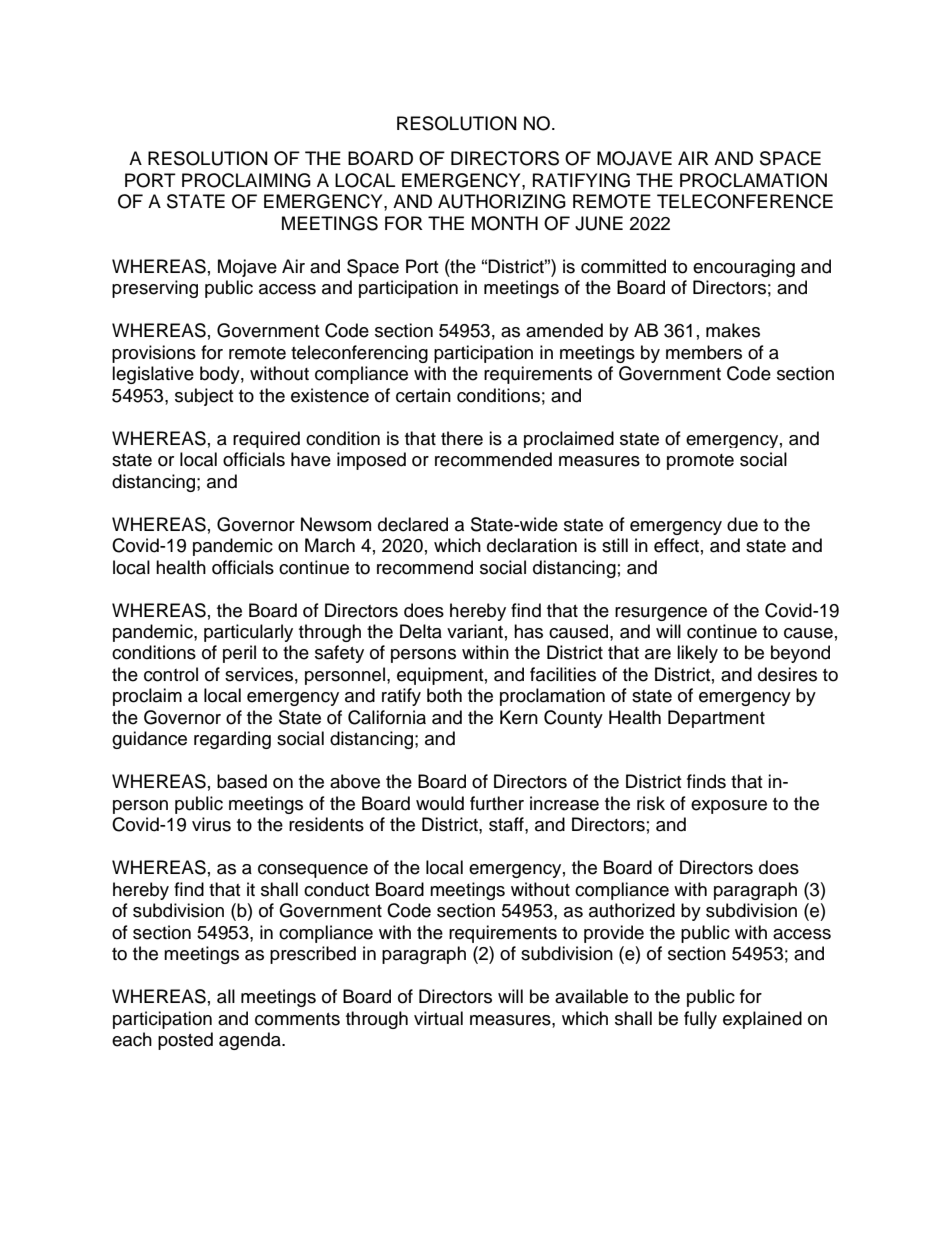 This image has width=952, height=1233. What do you see at coordinates (505, 223) in the image?
I see `MONTH` at bounding box center [505, 223].
